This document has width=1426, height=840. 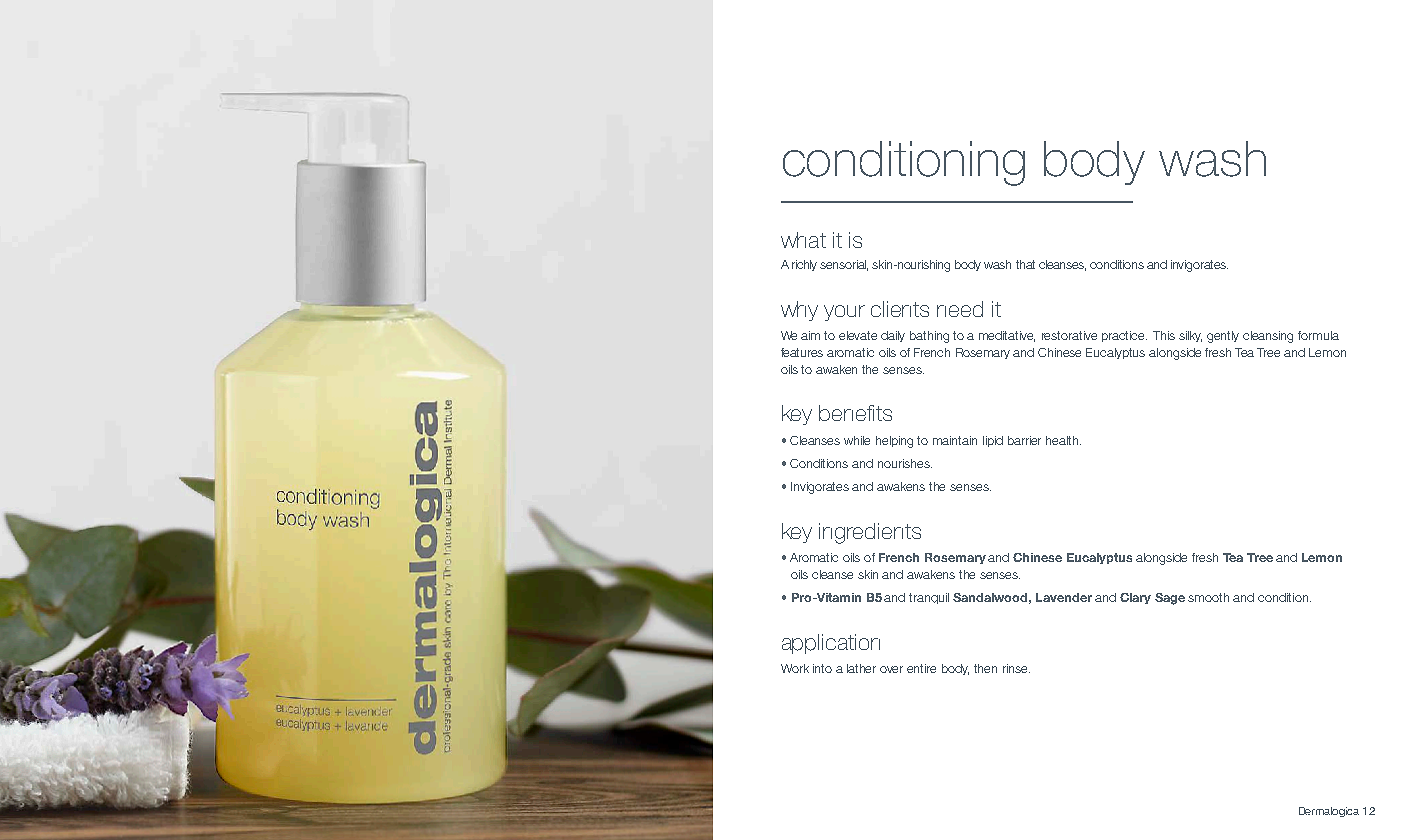 What do you see at coordinates (1223, 337) in the document?
I see `gently` at bounding box center [1223, 337].
